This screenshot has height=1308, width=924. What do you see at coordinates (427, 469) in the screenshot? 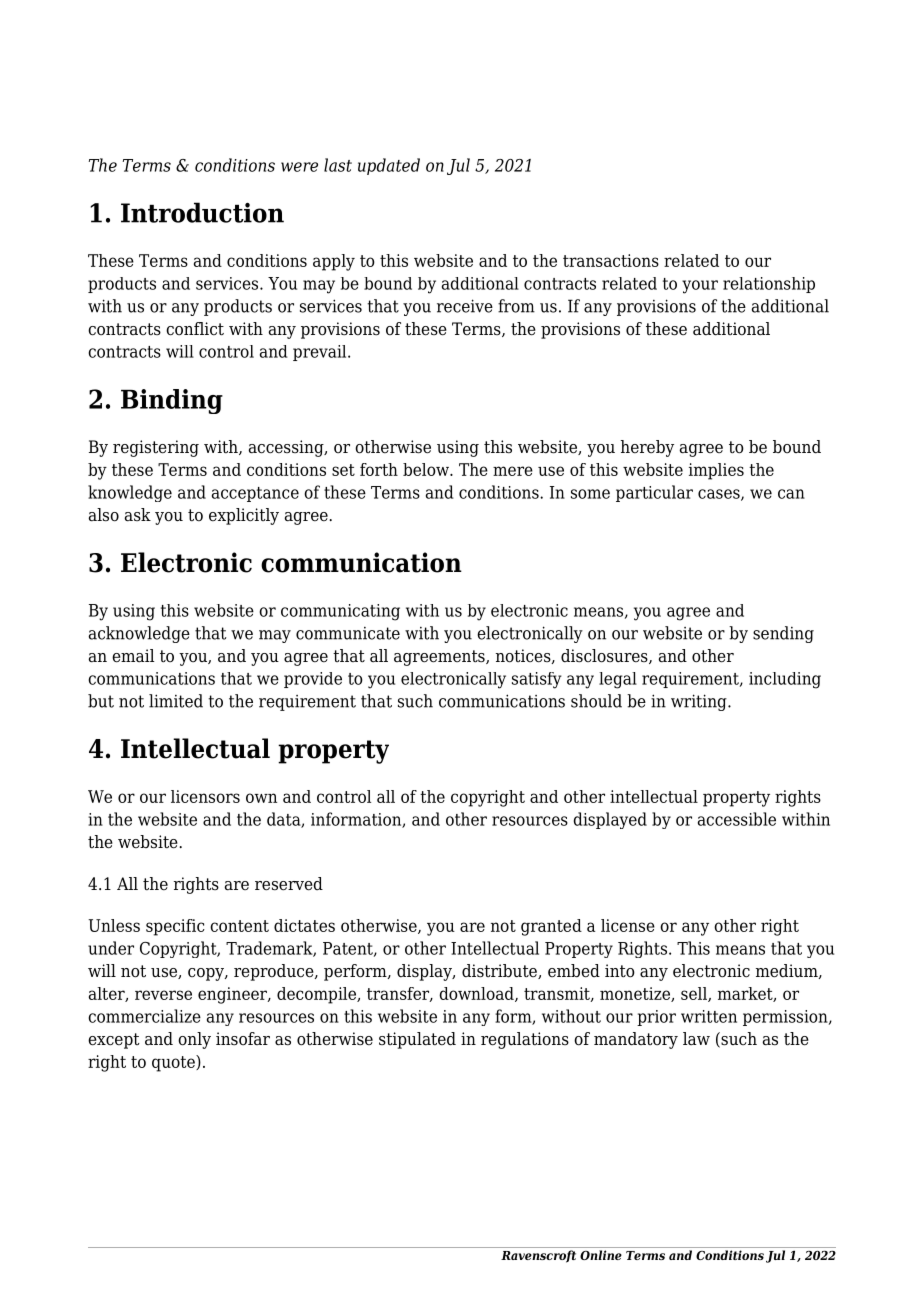
I see `below` at bounding box center [427, 469].
